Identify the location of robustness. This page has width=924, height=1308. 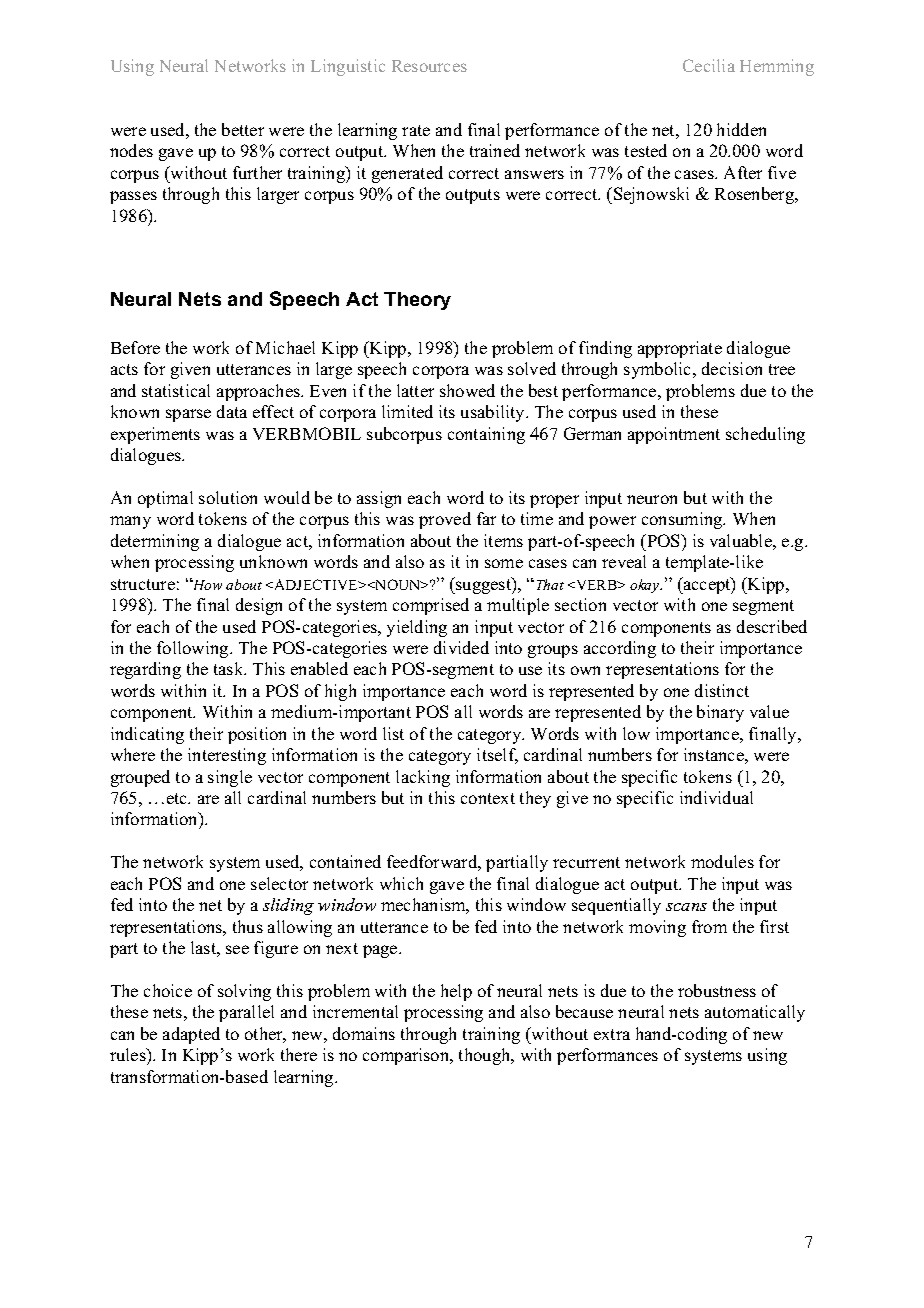
(717, 990).
